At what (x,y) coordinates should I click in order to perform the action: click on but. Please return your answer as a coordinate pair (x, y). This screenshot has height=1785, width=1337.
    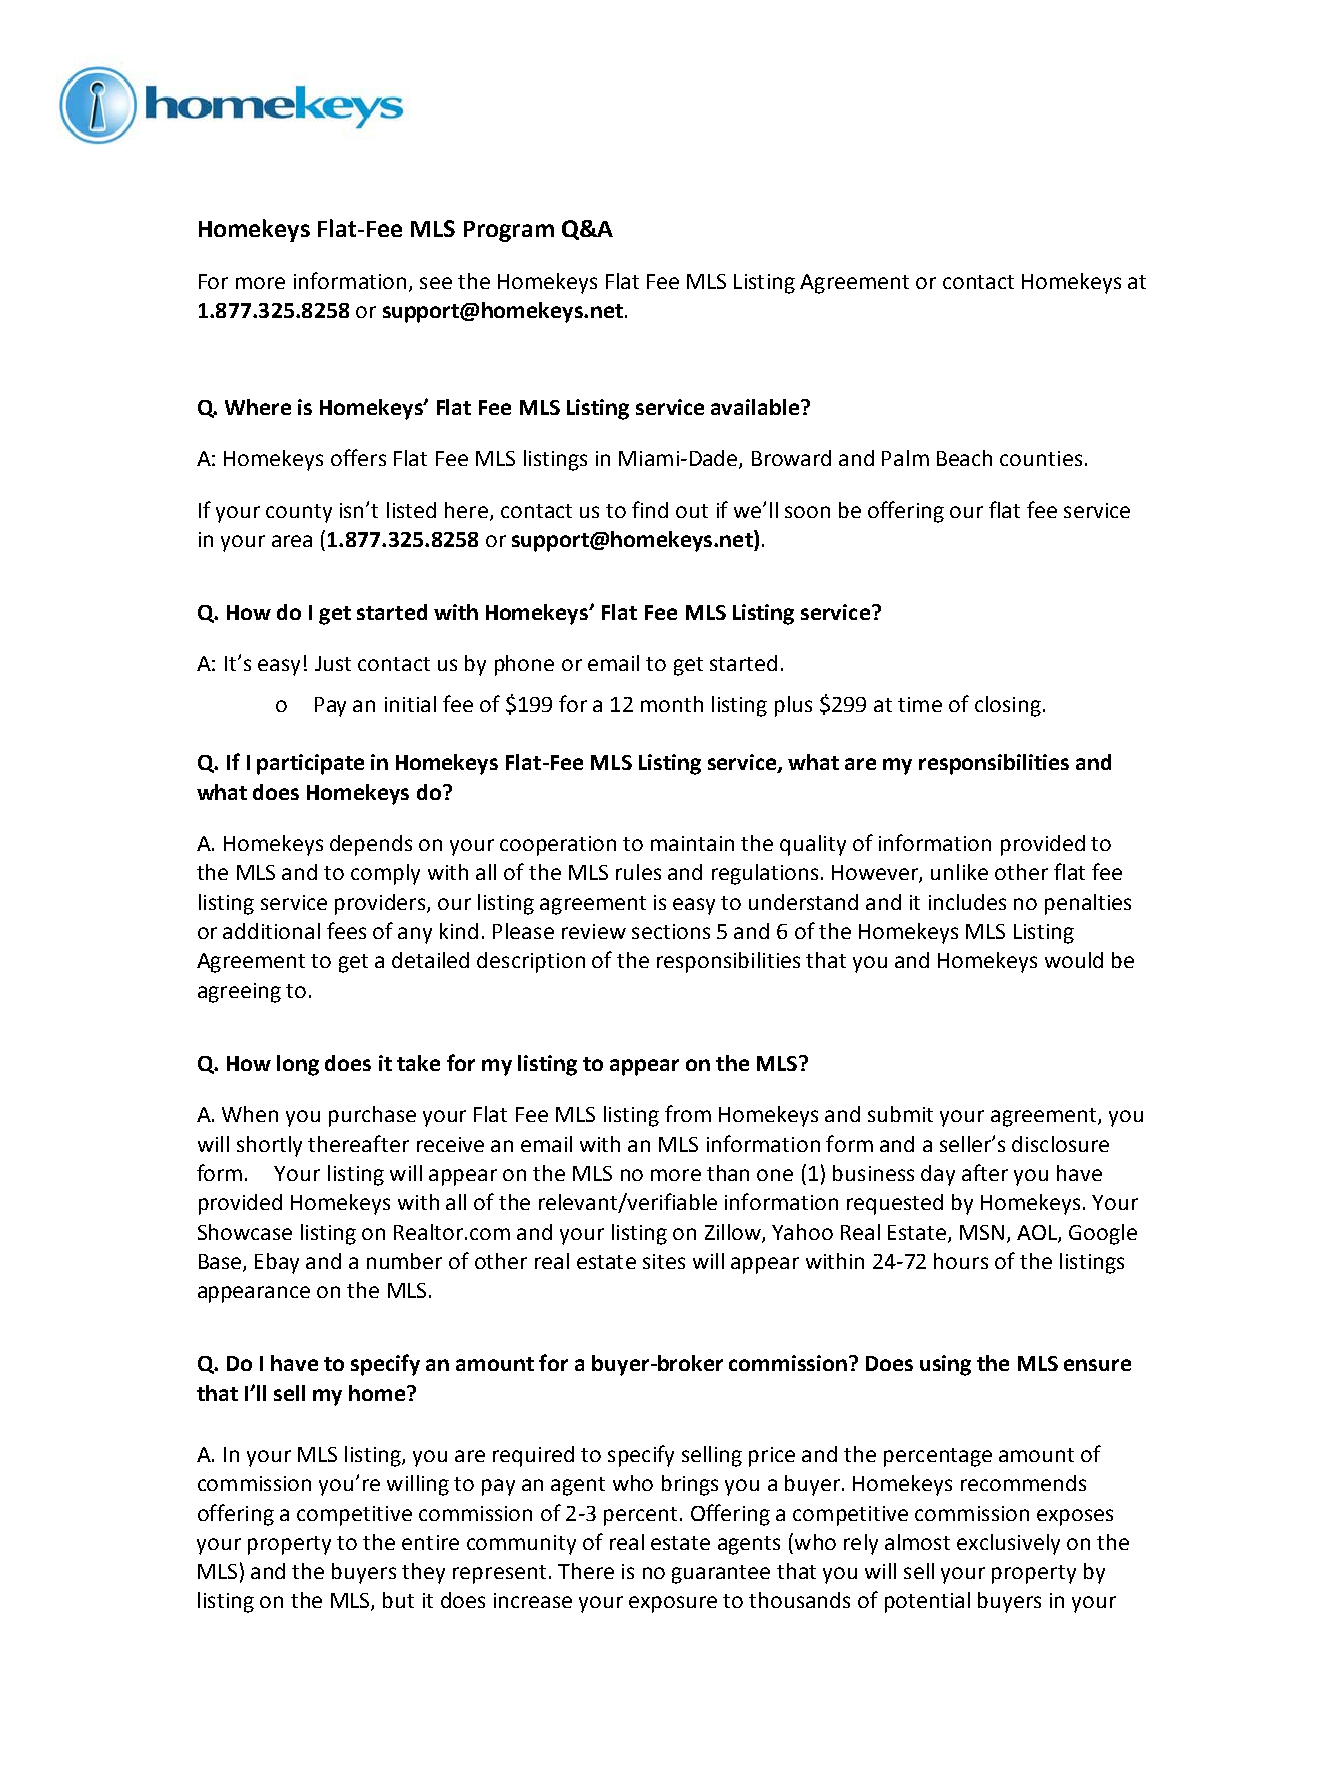
    Looking at the image, I should click on (398, 1600).
